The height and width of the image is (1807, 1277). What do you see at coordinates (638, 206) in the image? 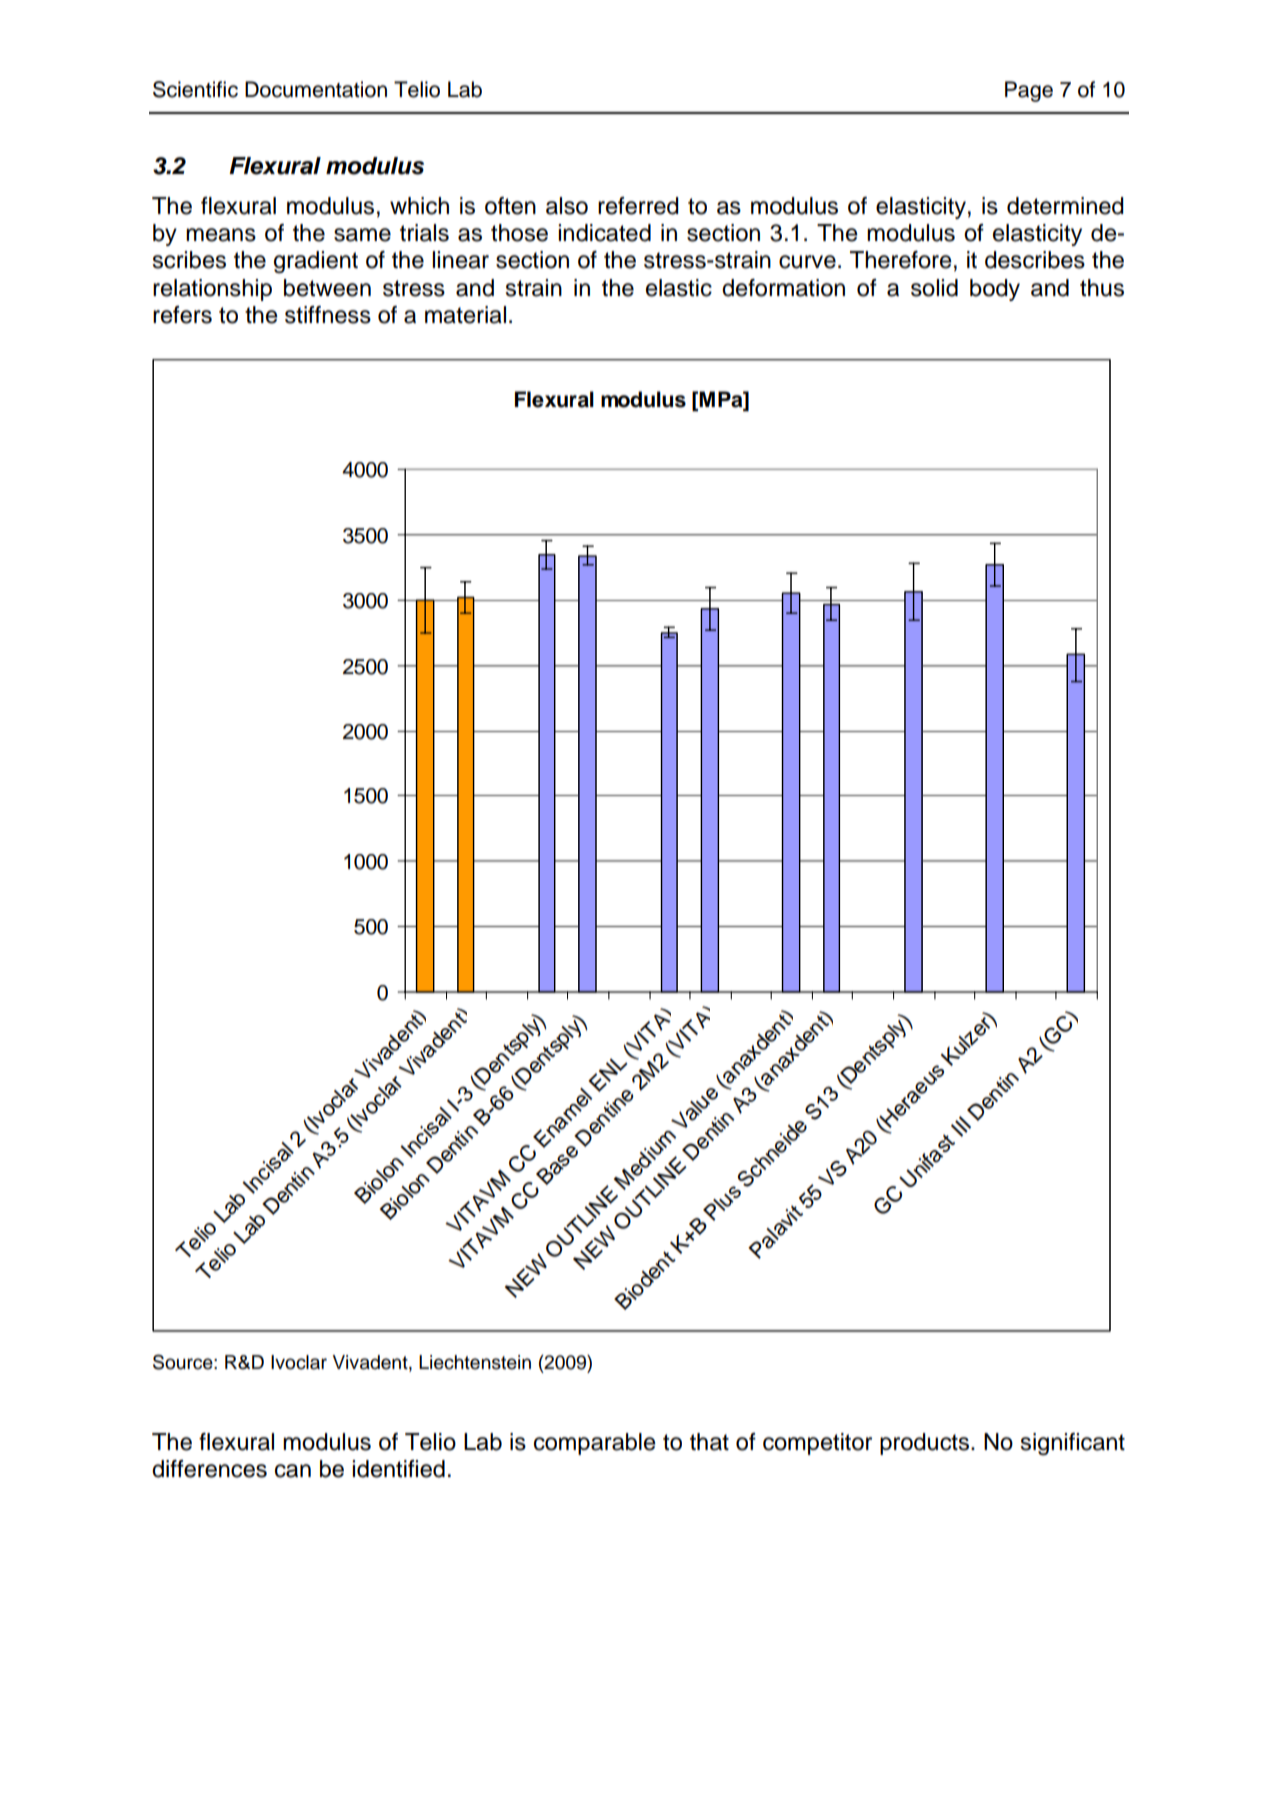
I see `referred` at bounding box center [638, 206].
